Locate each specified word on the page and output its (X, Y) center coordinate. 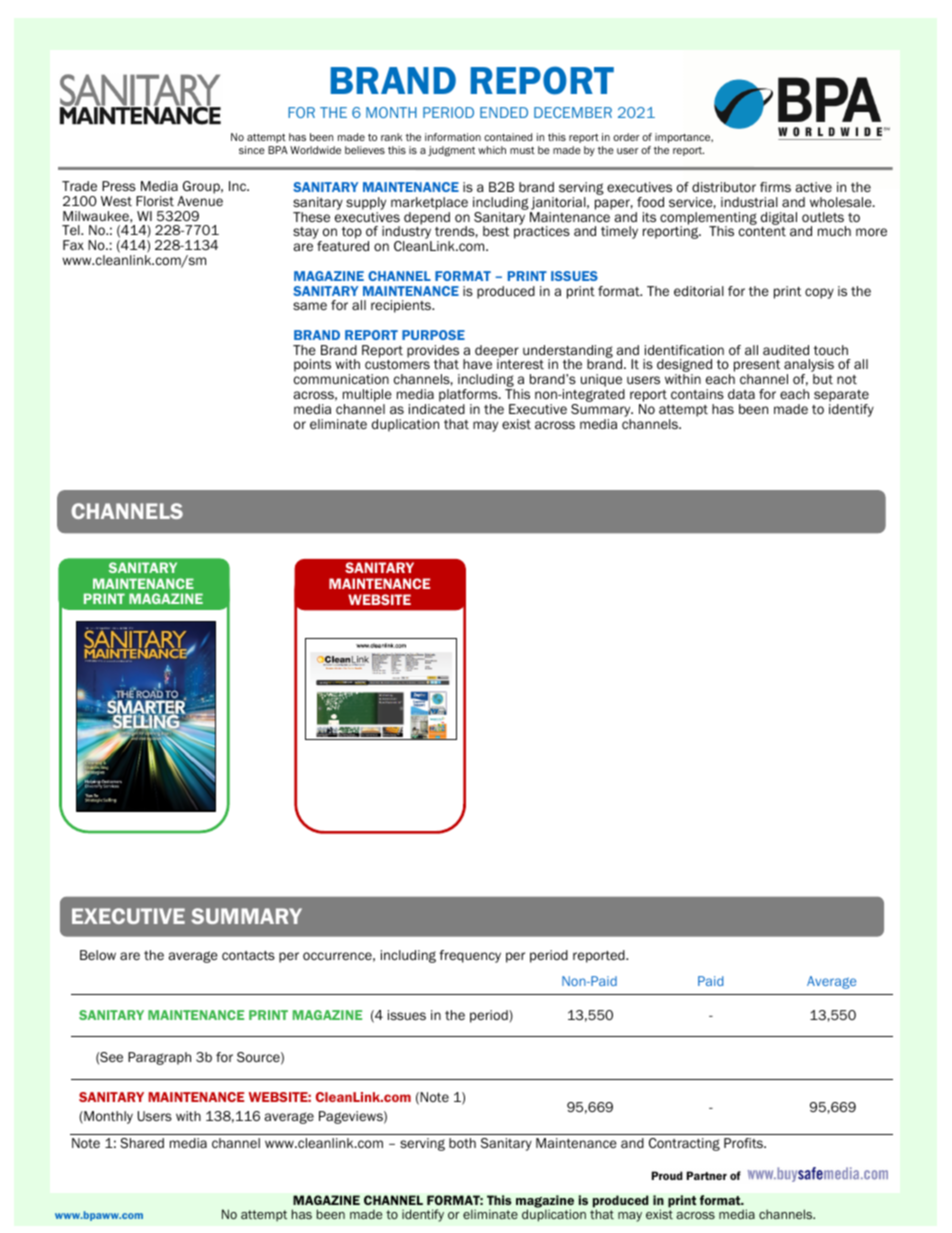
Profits (744, 1143)
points (312, 365)
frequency (470, 956)
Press (119, 186)
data (741, 394)
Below (98, 955)
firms (775, 187)
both (462, 1143)
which (492, 150)
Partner (707, 1175)
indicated (437, 409)
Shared (142, 1143)
